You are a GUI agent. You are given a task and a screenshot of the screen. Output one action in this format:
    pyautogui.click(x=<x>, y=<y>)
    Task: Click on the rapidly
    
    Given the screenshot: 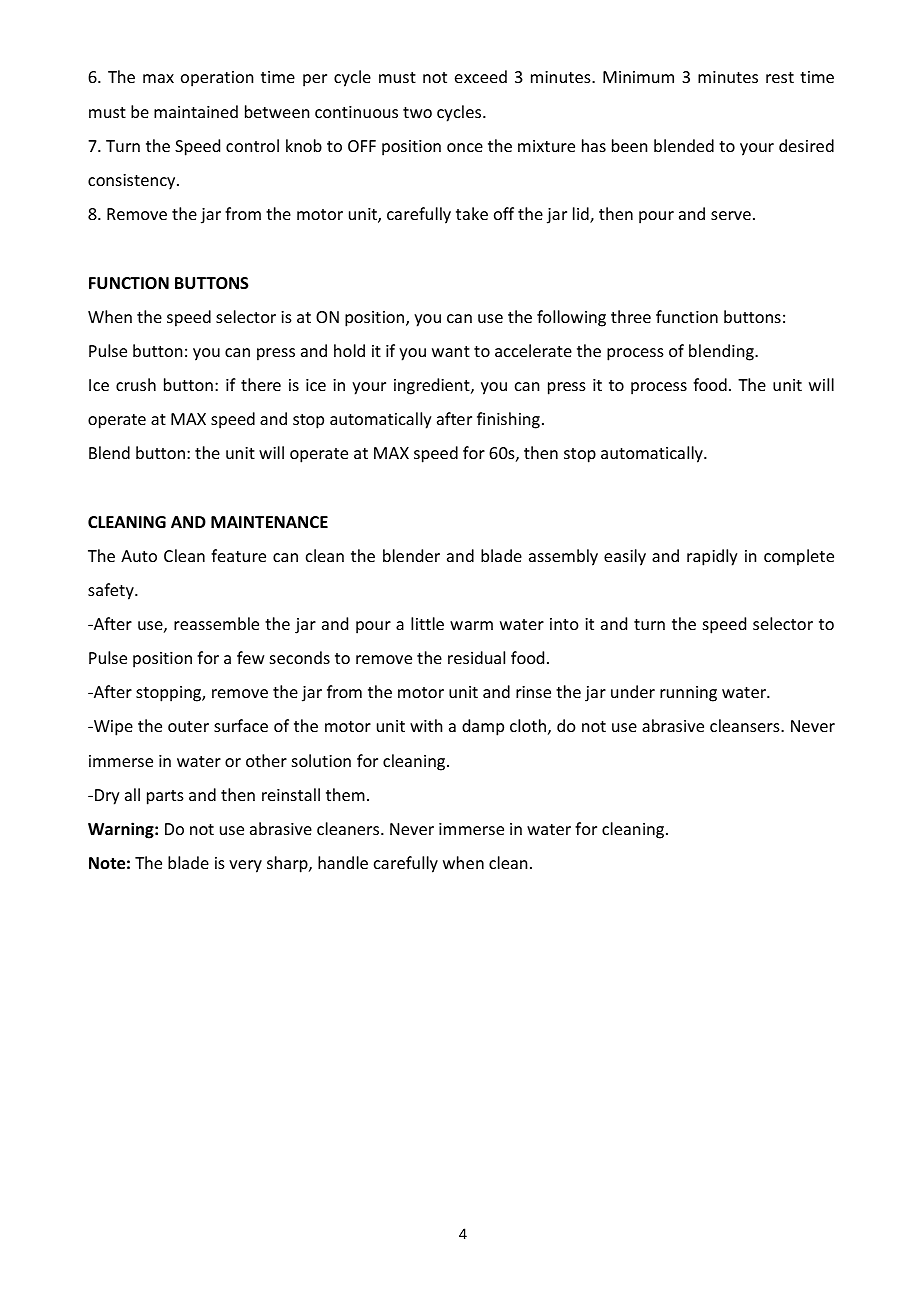 What is the action you would take?
    pyautogui.click(x=712, y=557)
